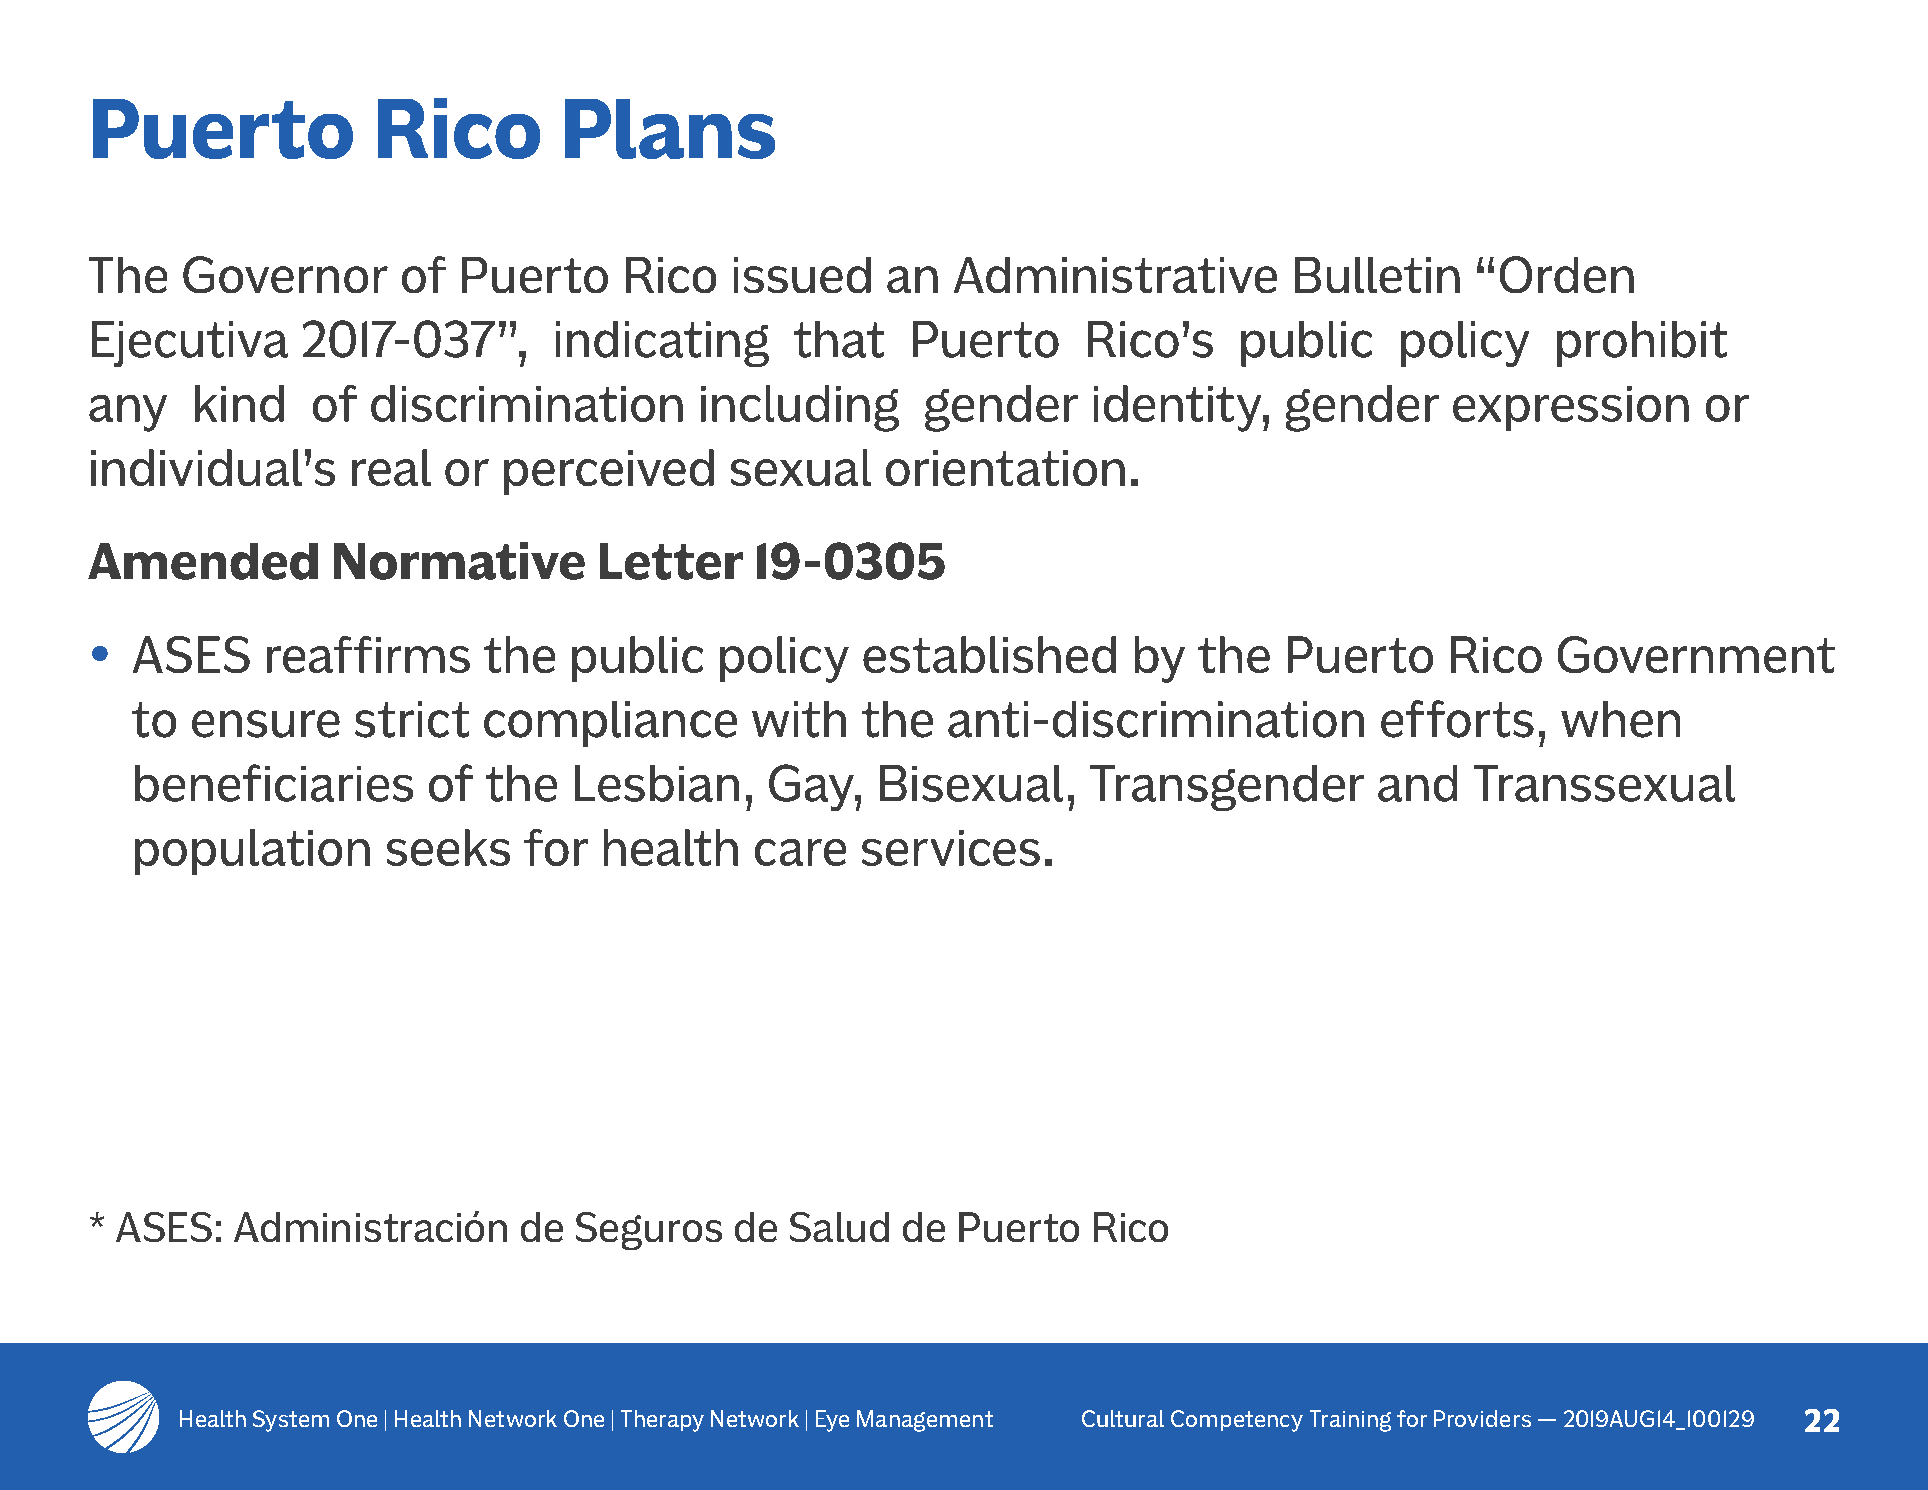 This screenshot has height=1490, width=1928. Describe the element at coordinates (291, 1421) in the screenshot. I see `System` at that location.
